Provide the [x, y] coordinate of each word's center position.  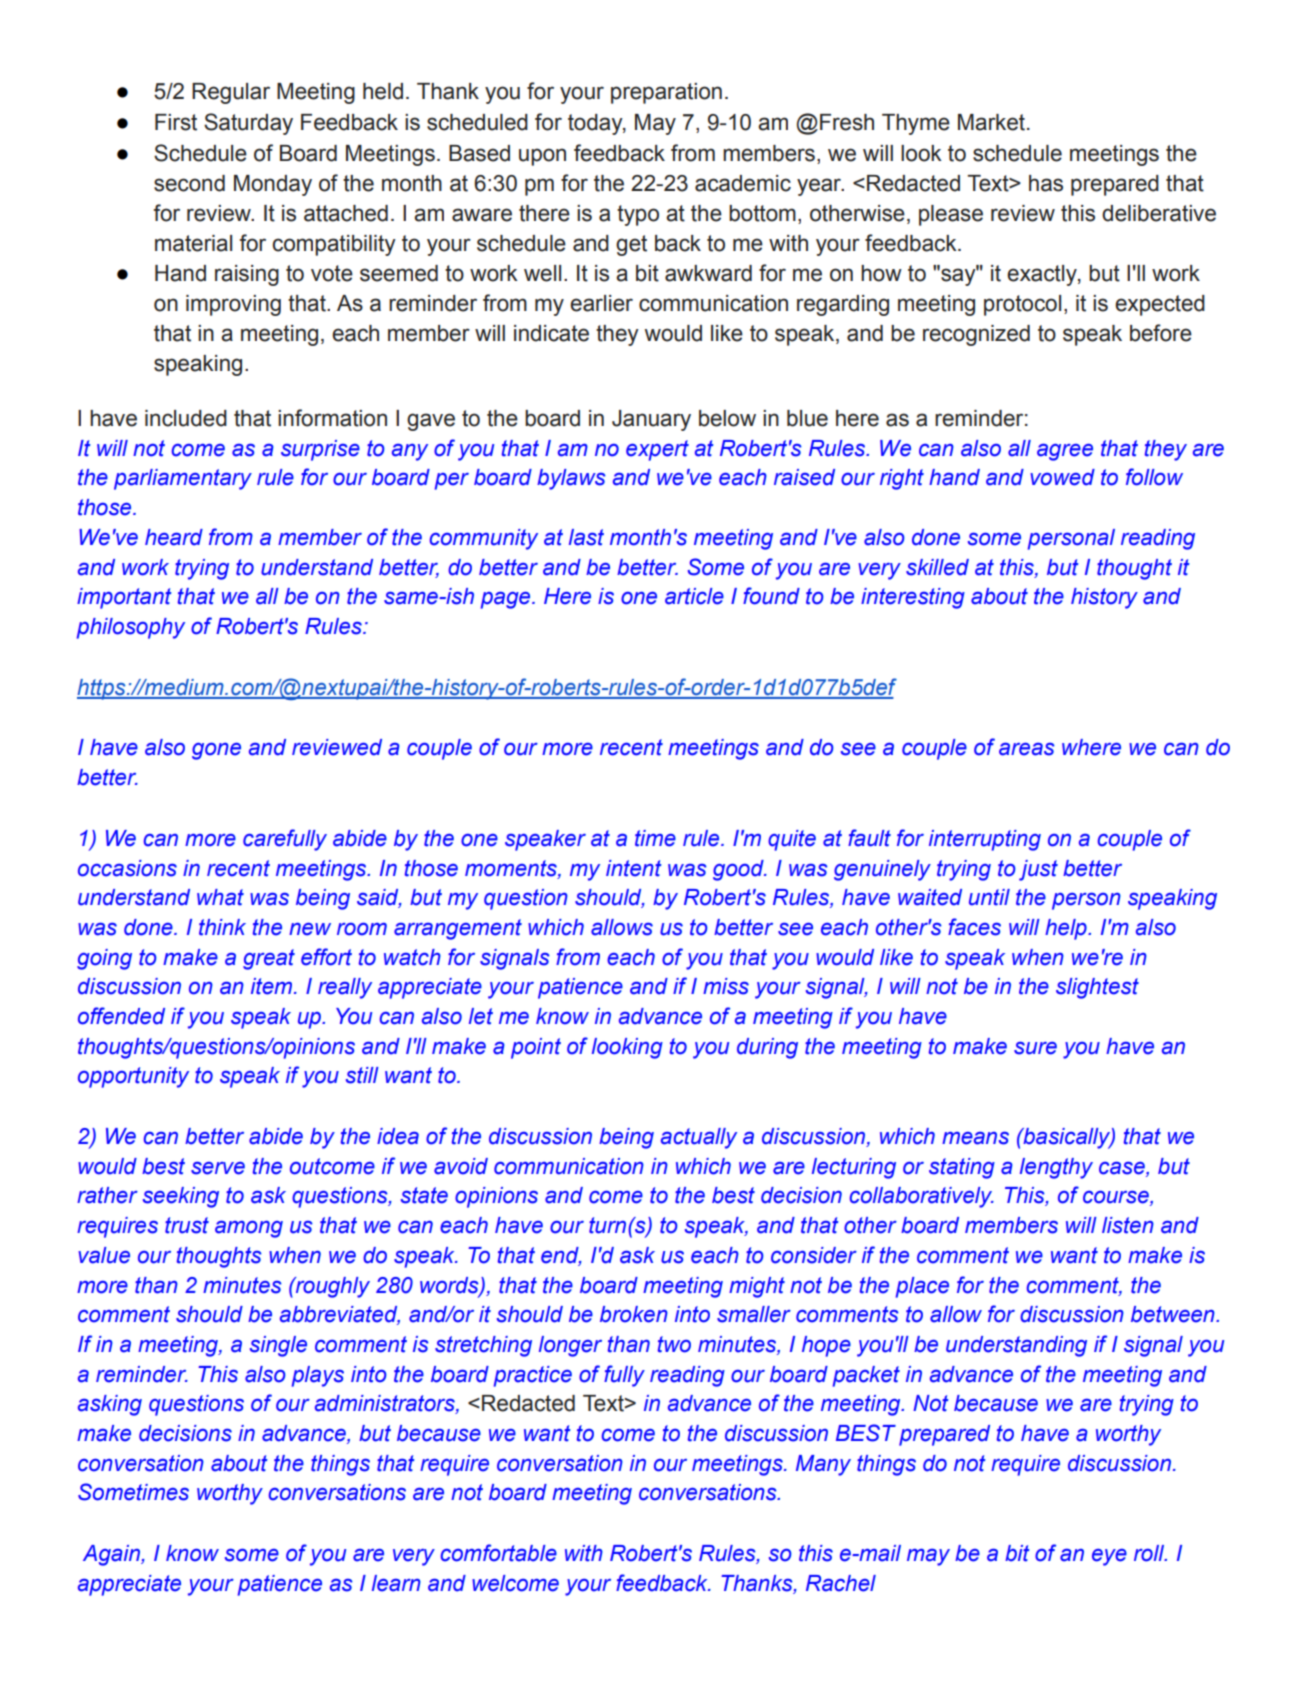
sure [1035, 1048]
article [694, 596]
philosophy [131, 628]
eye [1109, 1557]
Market [991, 122]
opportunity [133, 1077]
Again [112, 1555]
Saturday [248, 124]
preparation [666, 93]
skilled [937, 567]
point [536, 1048]
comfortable [499, 1553]
